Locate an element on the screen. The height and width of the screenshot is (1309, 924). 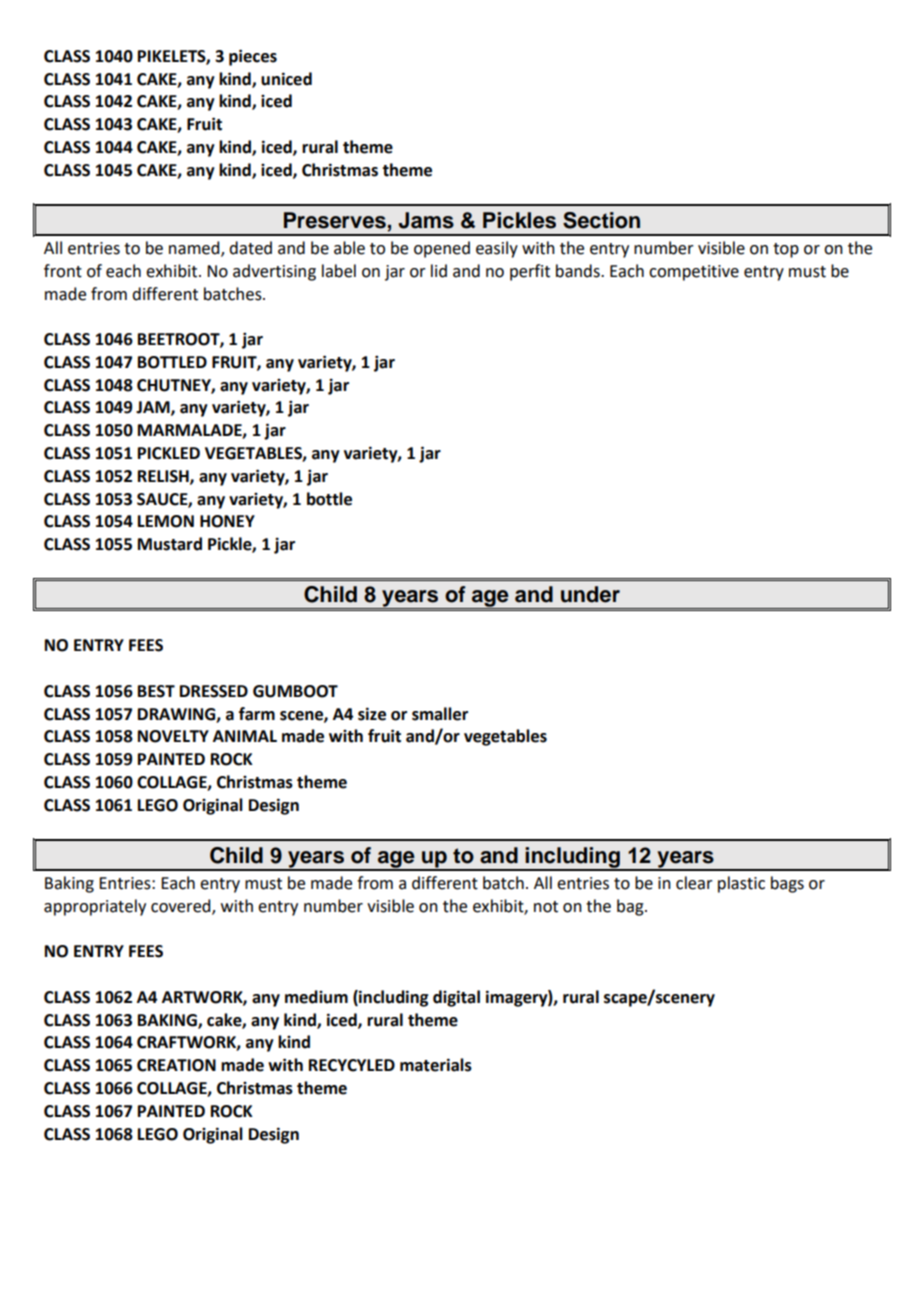
lid is located at coordinates (439, 271).
